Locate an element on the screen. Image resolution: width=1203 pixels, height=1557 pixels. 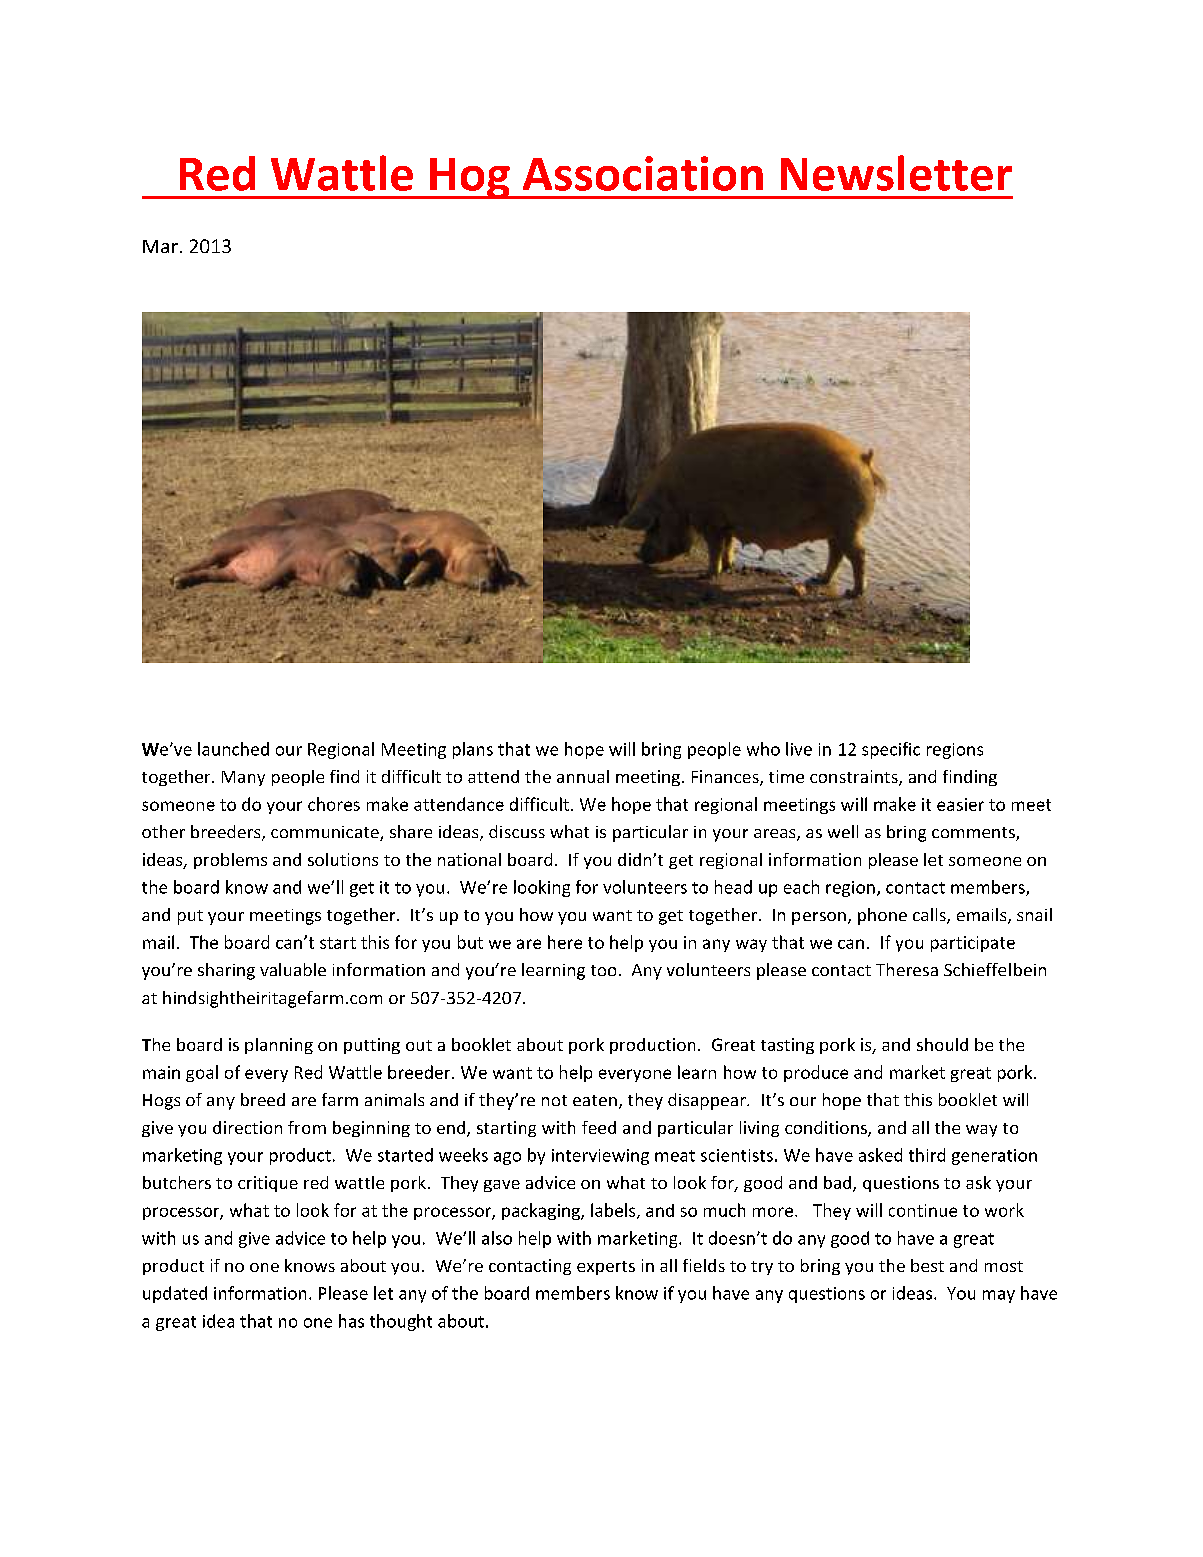
Association is located at coordinates (643, 173).
